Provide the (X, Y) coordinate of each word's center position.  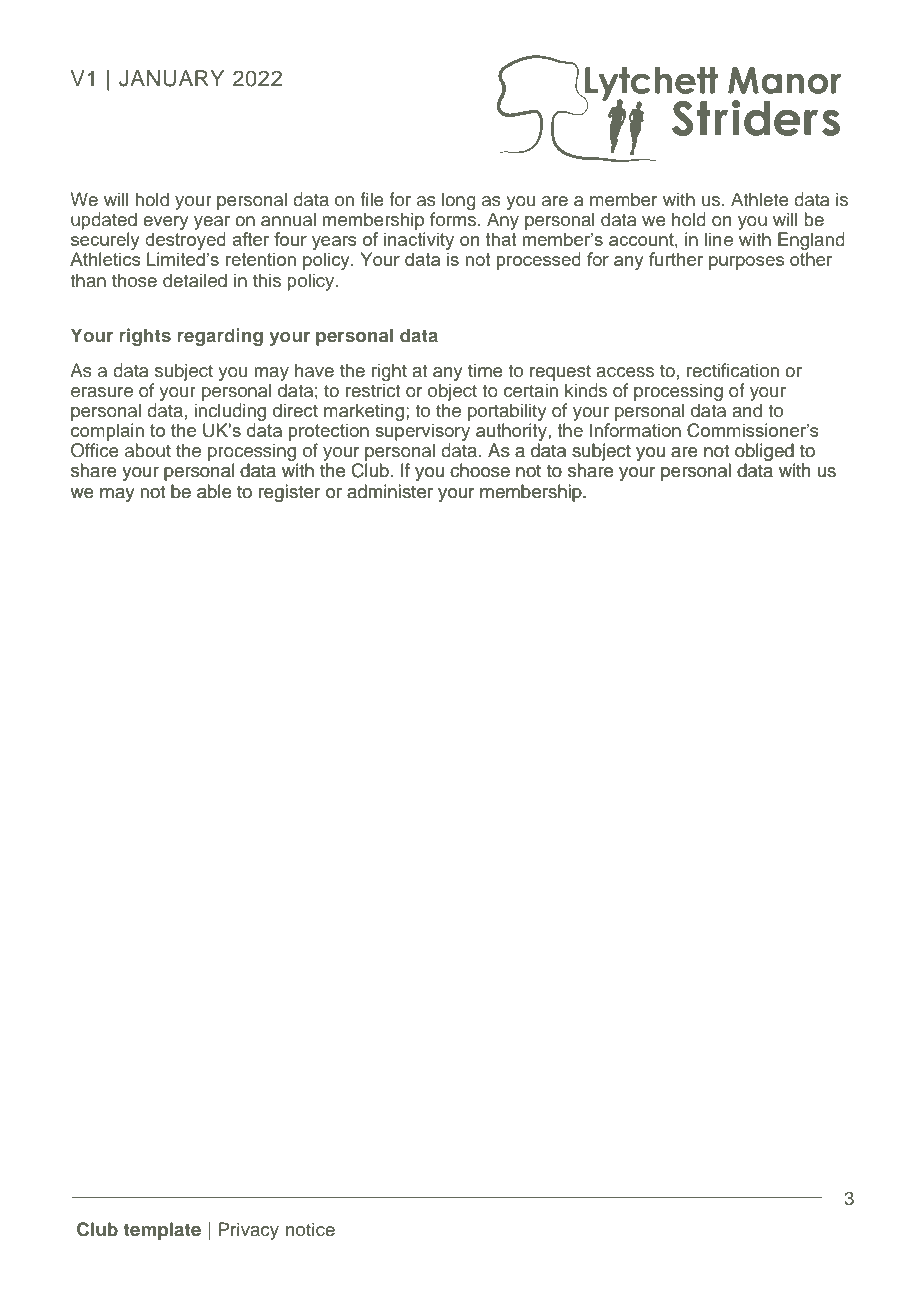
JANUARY (171, 78)
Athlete (760, 199)
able (214, 491)
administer (390, 491)
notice (310, 1229)
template (162, 1231)
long (459, 201)
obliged (765, 453)
